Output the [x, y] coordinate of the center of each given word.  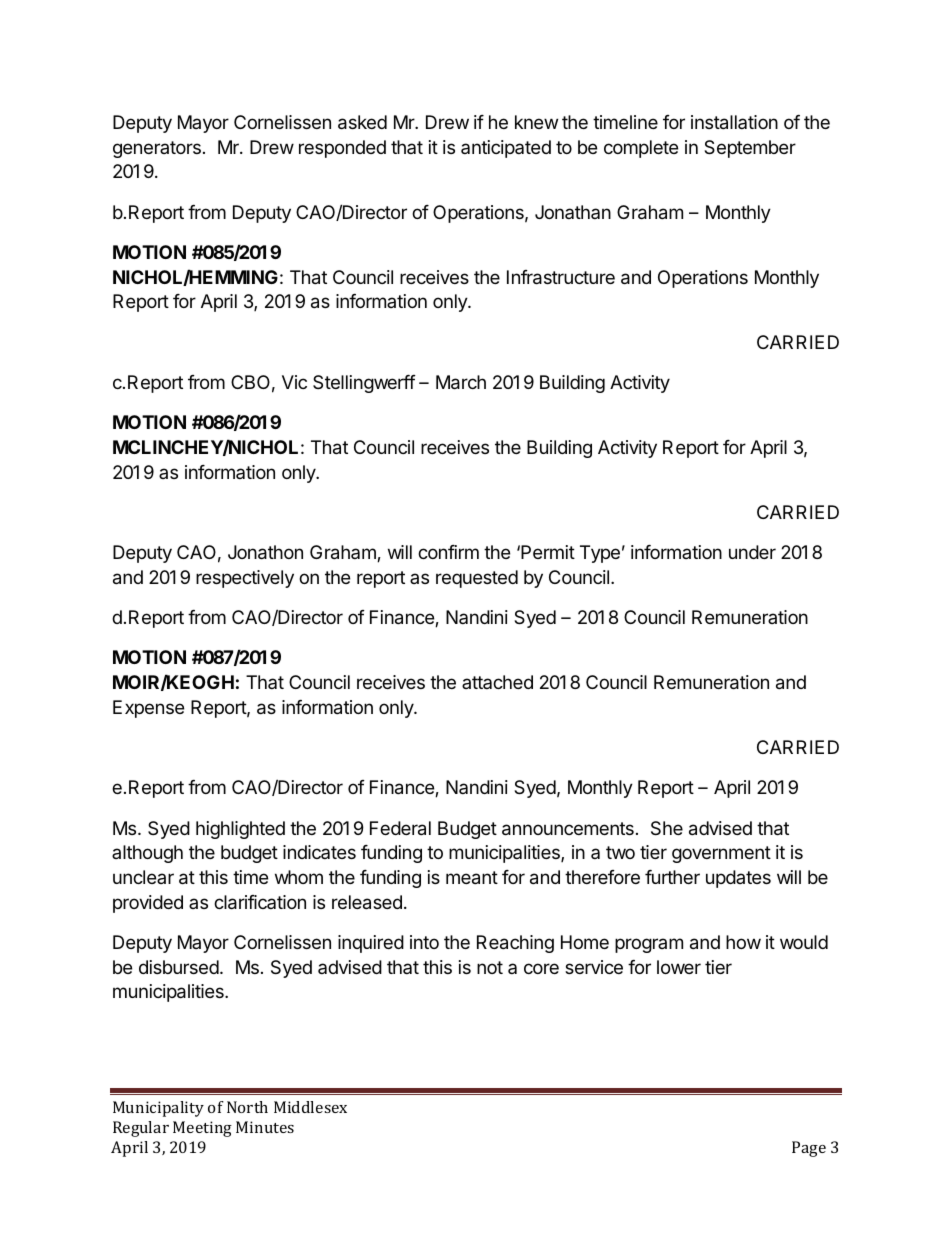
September [750, 149]
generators [157, 149]
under [752, 552]
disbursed [179, 967]
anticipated [506, 149]
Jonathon [265, 552]
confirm [448, 552]
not [490, 967]
